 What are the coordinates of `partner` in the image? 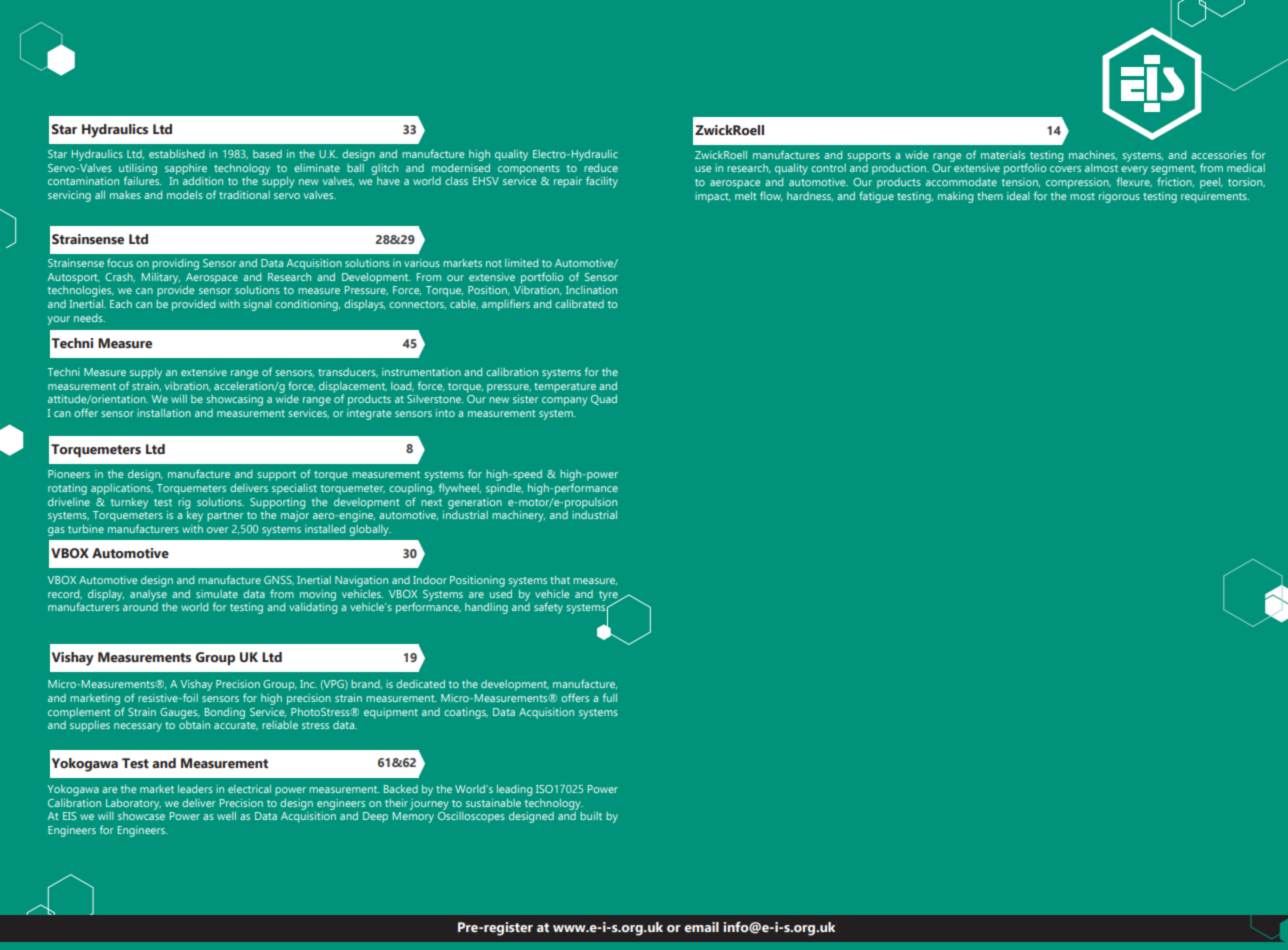 It's located at (225, 517).
